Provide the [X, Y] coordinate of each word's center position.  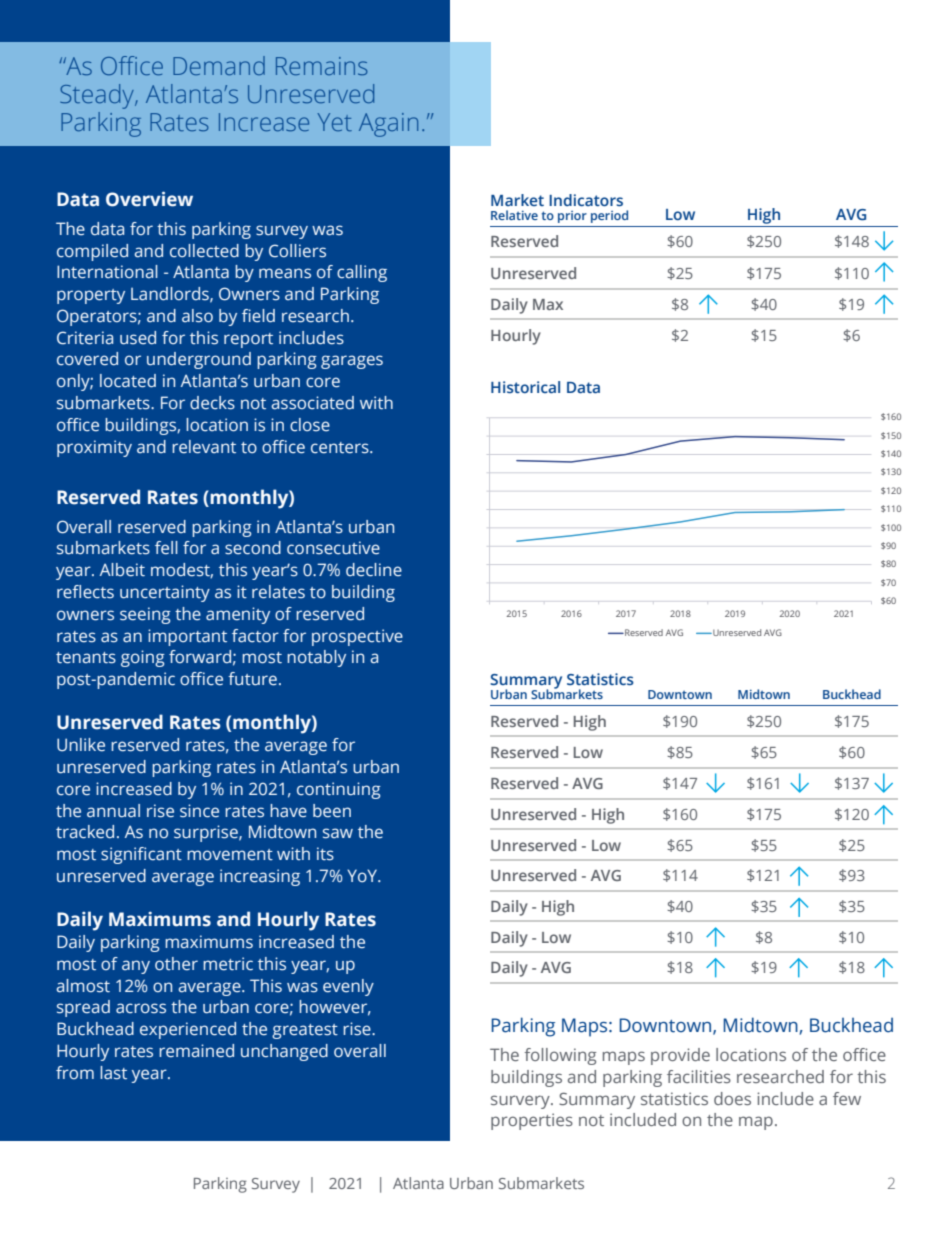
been [332, 811]
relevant [204, 447]
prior [572, 217]
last [113, 1073]
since [199, 811]
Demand [219, 65]
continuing [339, 790]
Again [388, 125]
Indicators [586, 200]
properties [532, 1121]
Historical [525, 387]
